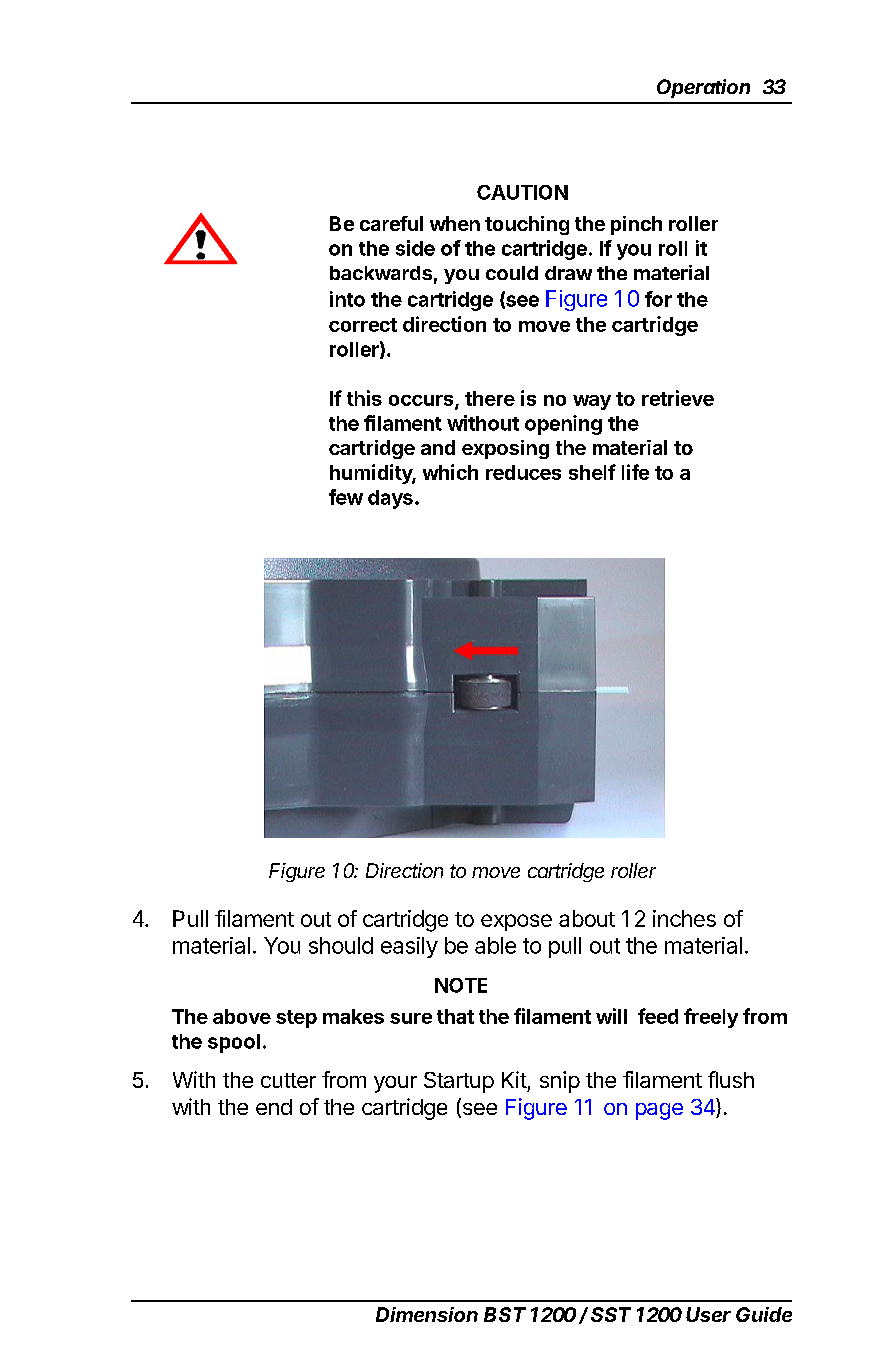 The height and width of the image is (1372, 887). Describe the element at coordinates (391, 223) in the image. I see `careful` at that location.
